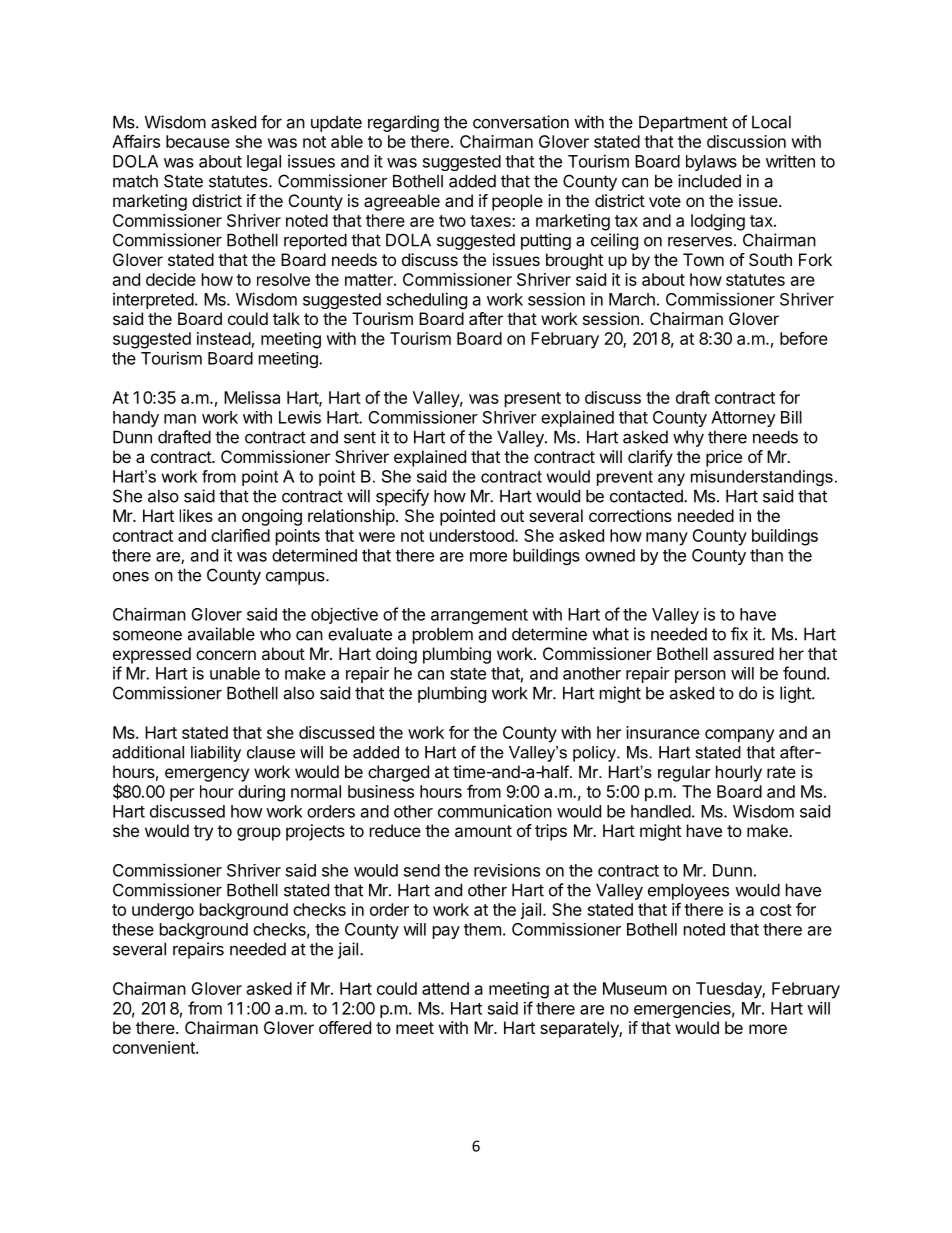  What do you see at coordinates (224, 338) in the document?
I see `instead` at bounding box center [224, 338].
